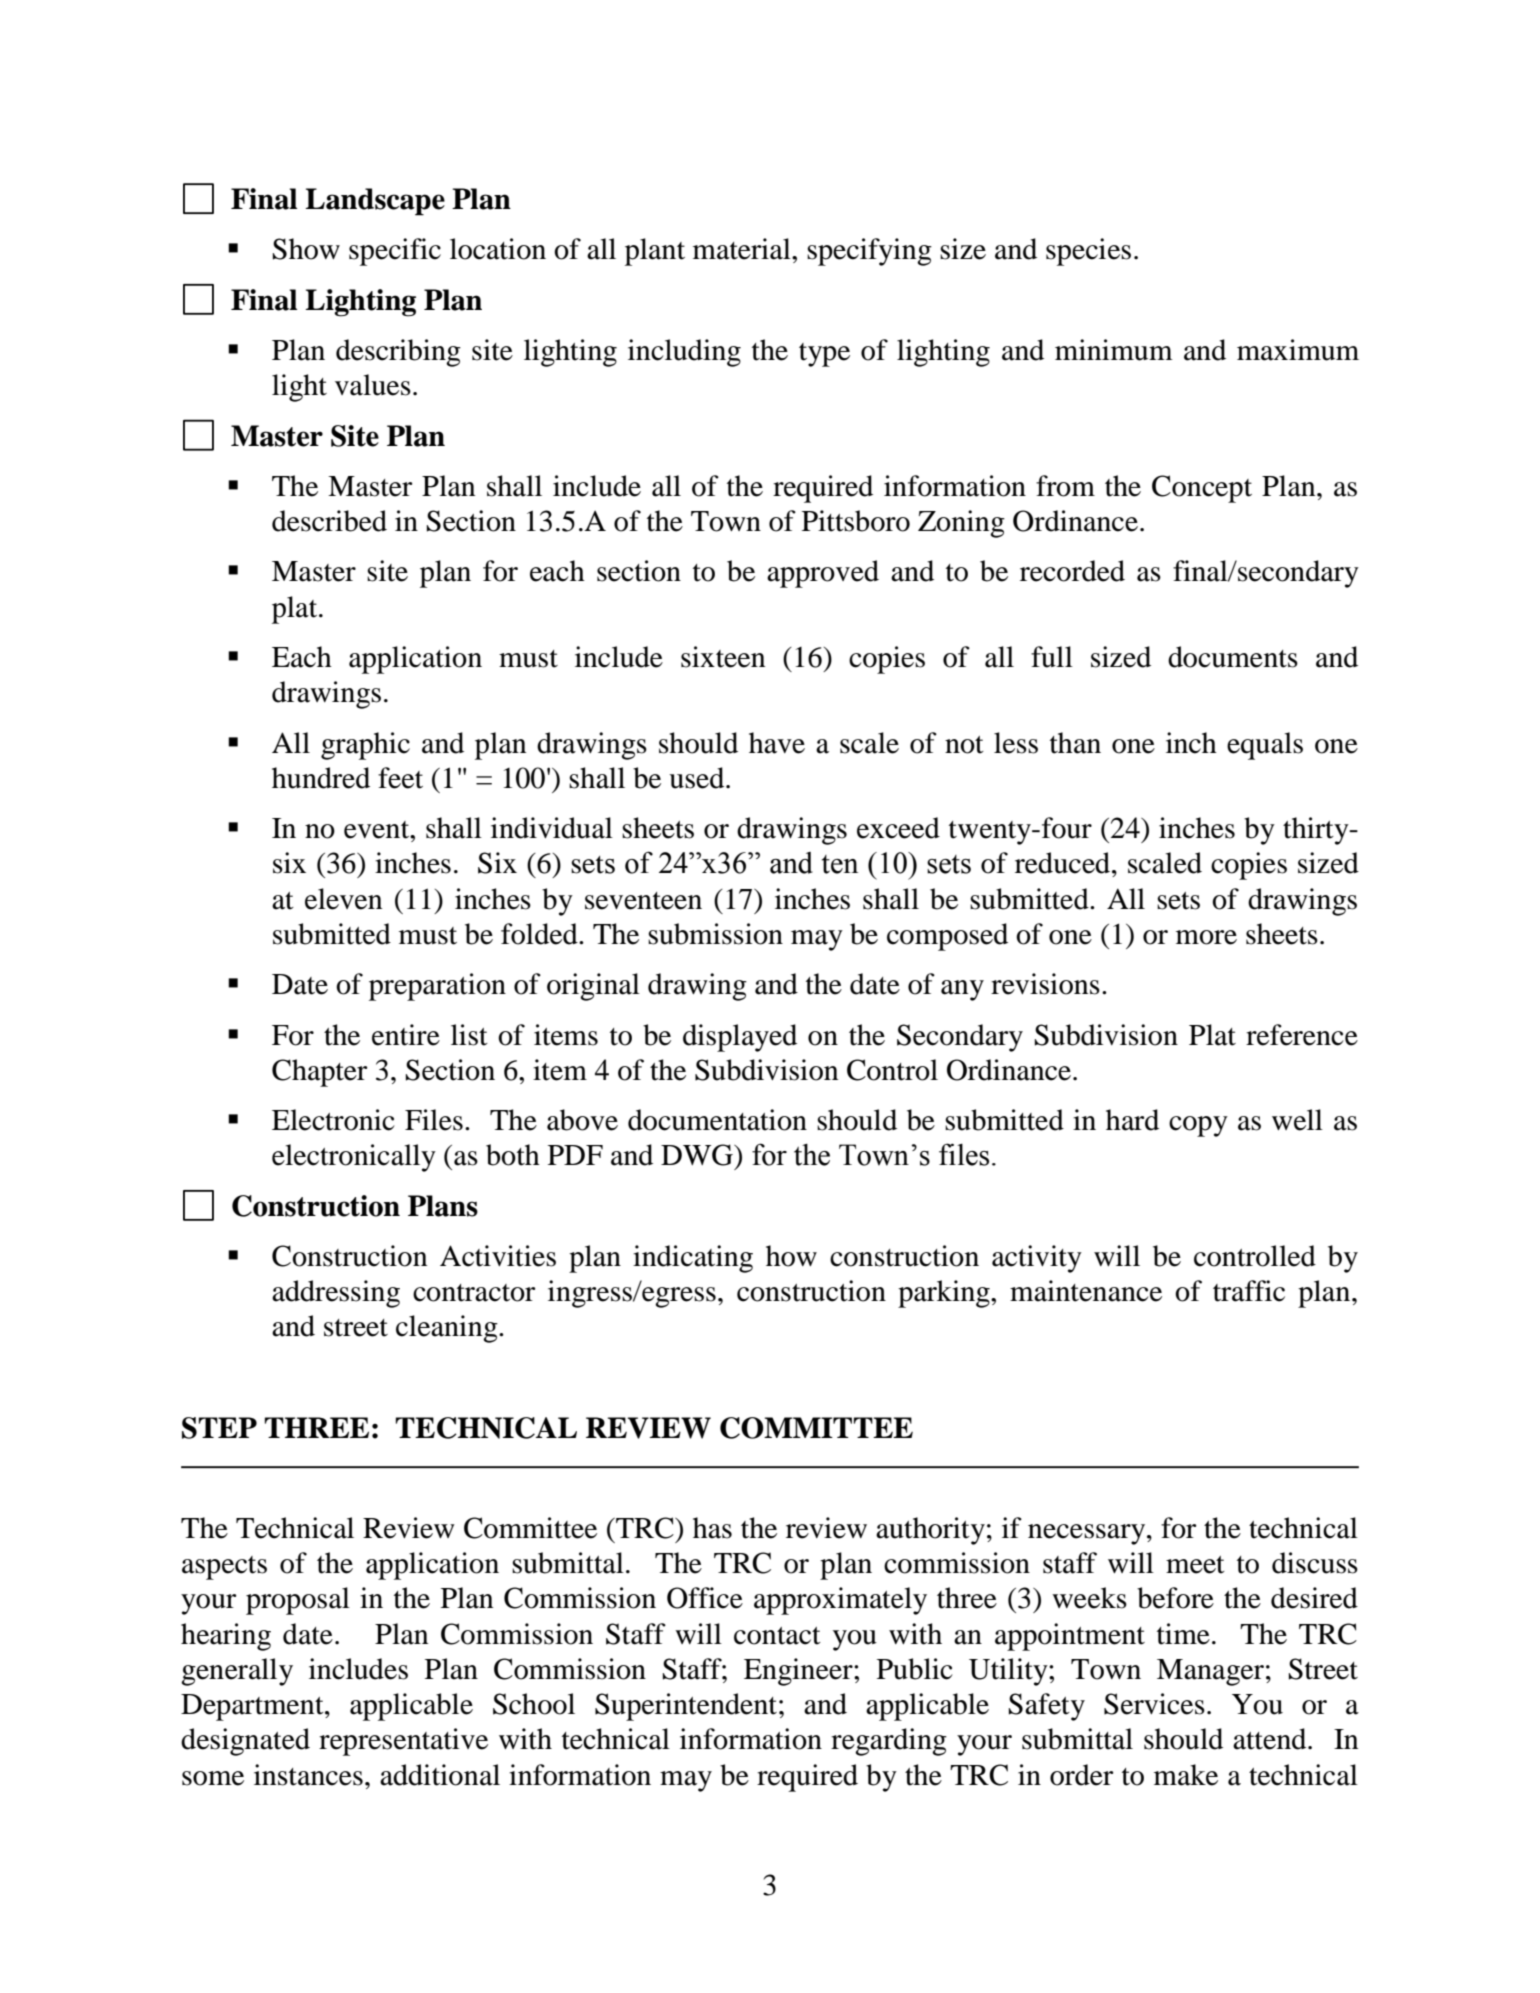 The height and width of the screenshot is (1993, 1540). What do you see at coordinates (1088, 252) in the screenshot?
I see `species` at bounding box center [1088, 252].
